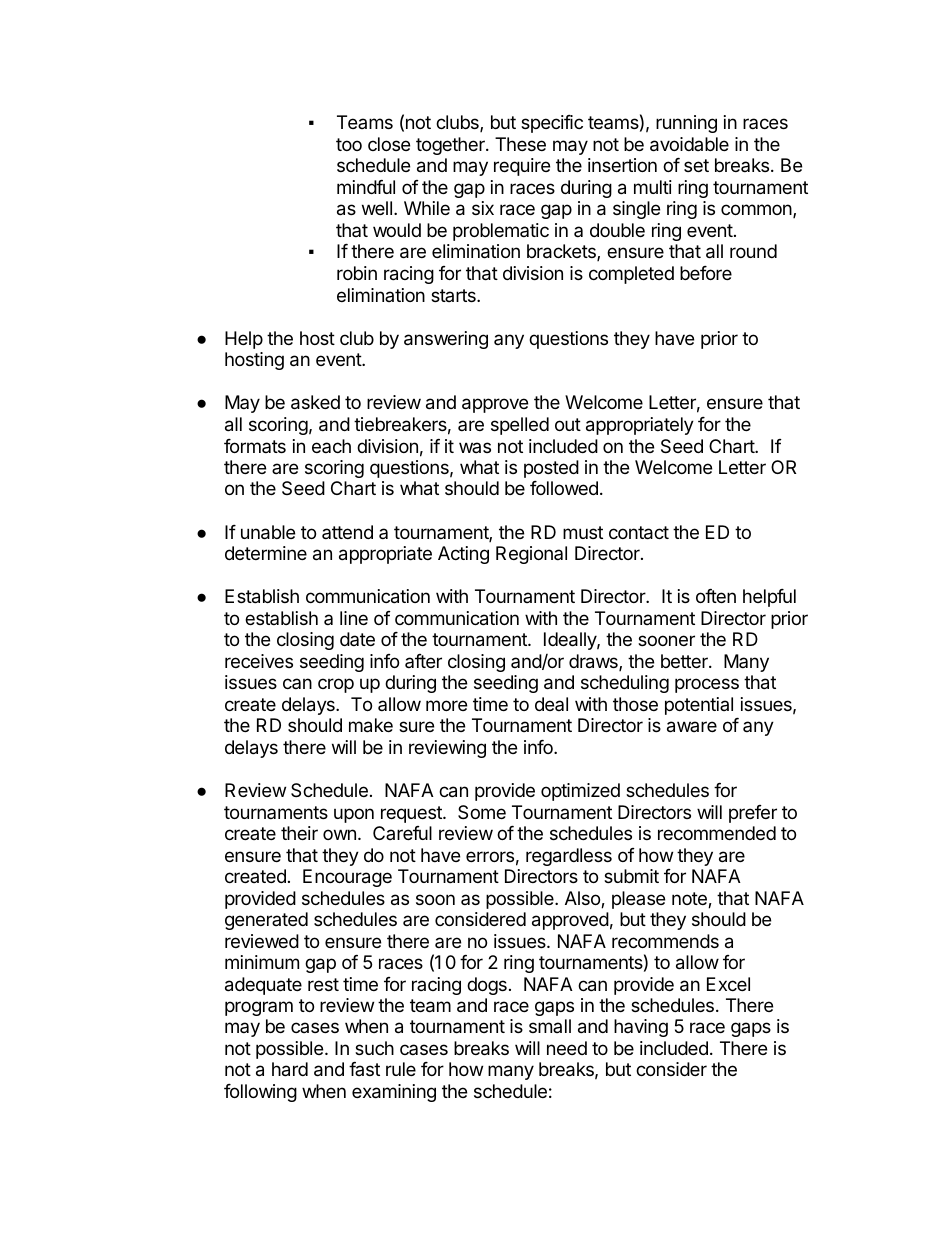 Image resolution: width=952 pixels, height=1233 pixels. Describe the element at coordinates (371, 725) in the image. I see `make` at that location.
